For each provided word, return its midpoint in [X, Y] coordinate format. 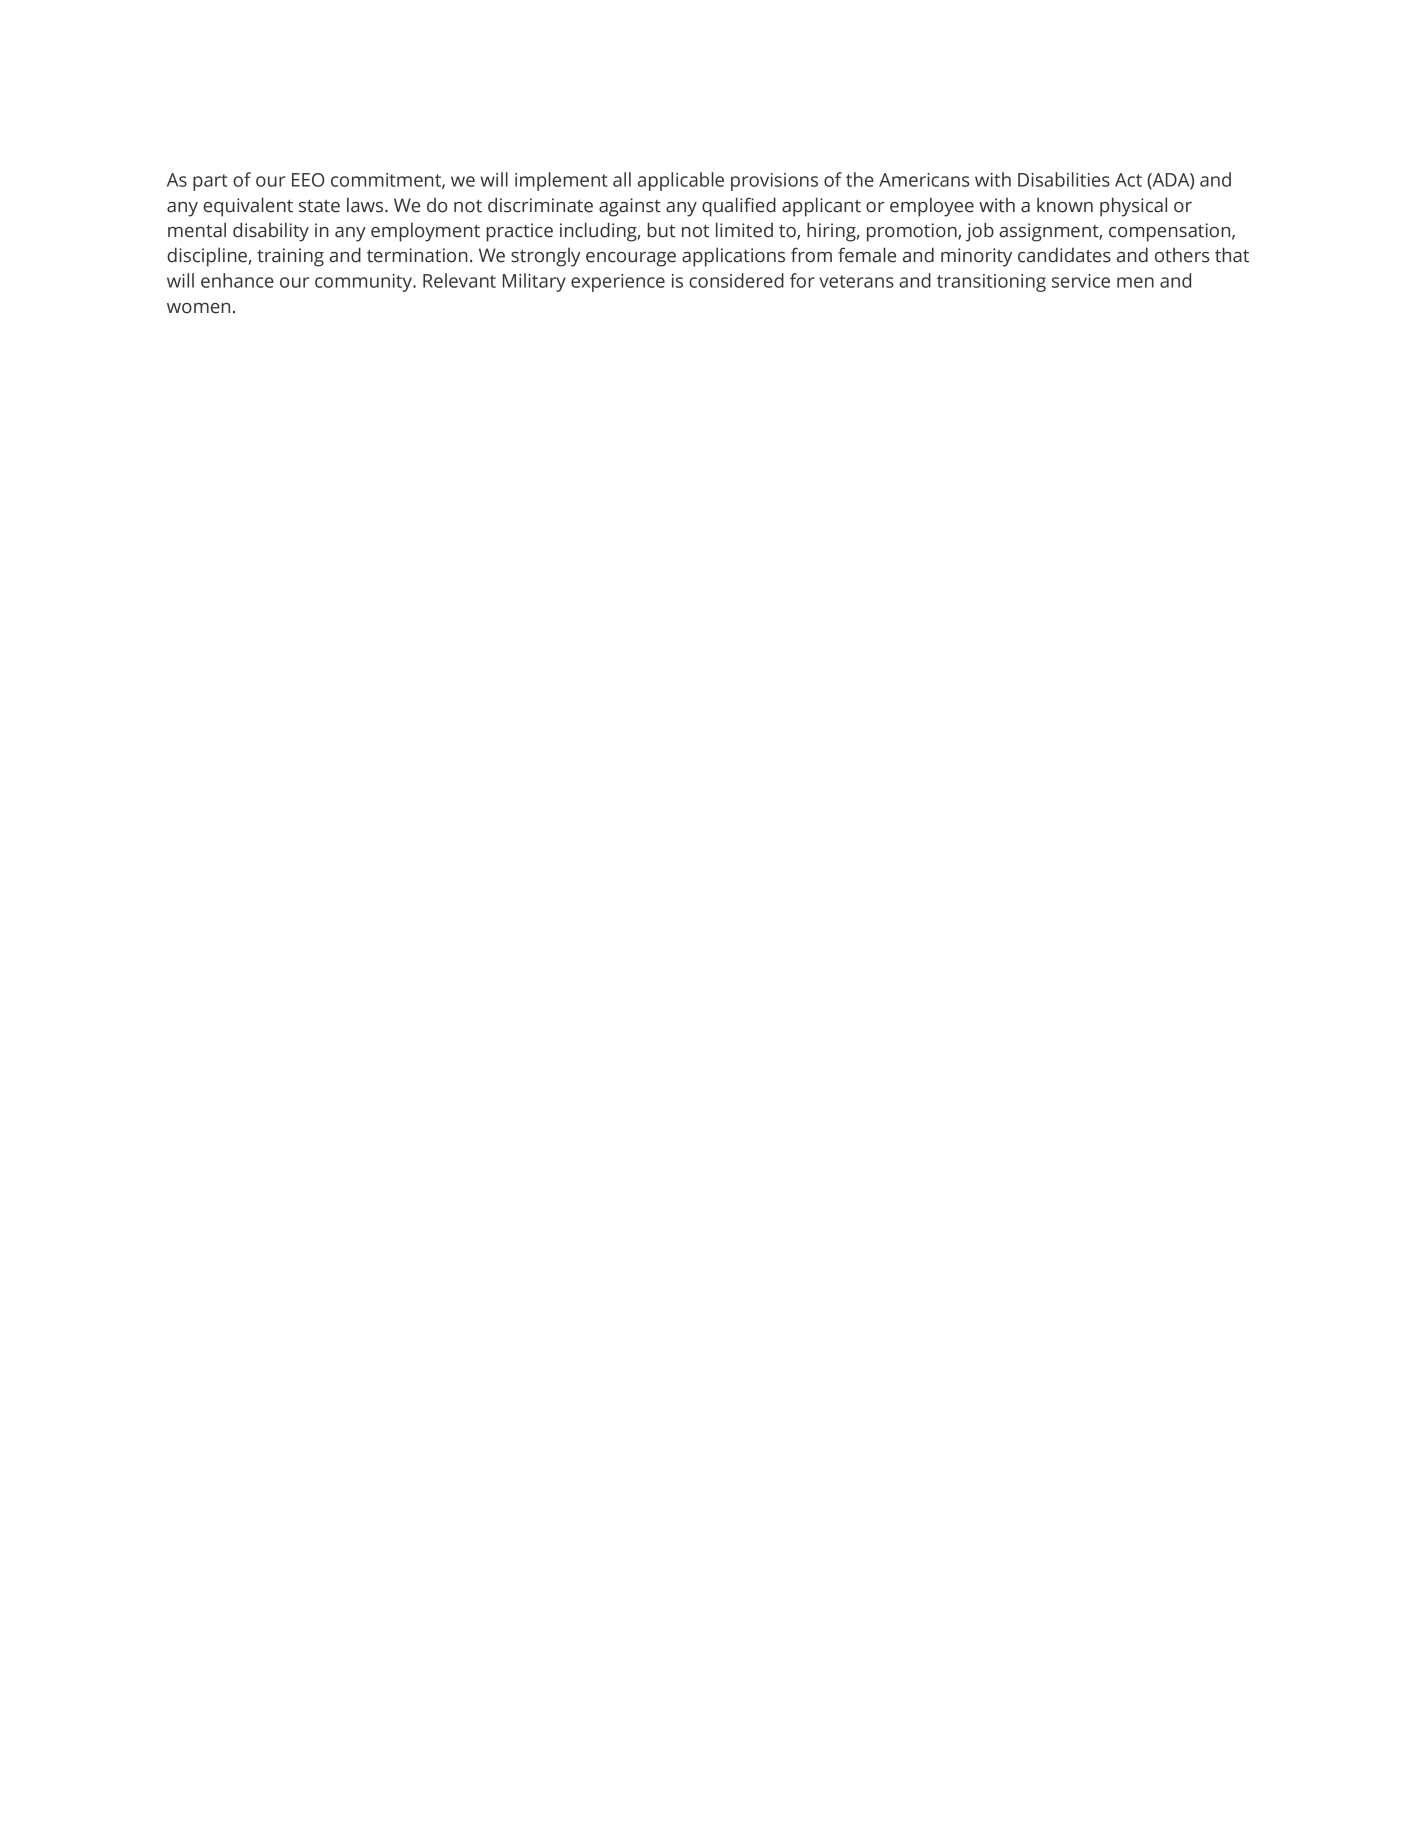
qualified [739, 207]
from [811, 255]
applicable [681, 181]
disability [271, 232]
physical [1133, 207]
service [1081, 281]
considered [736, 280]
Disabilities [1064, 179]
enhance [237, 280]
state [319, 206]
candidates [1064, 255]
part [210, 182]
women [198, 308]
